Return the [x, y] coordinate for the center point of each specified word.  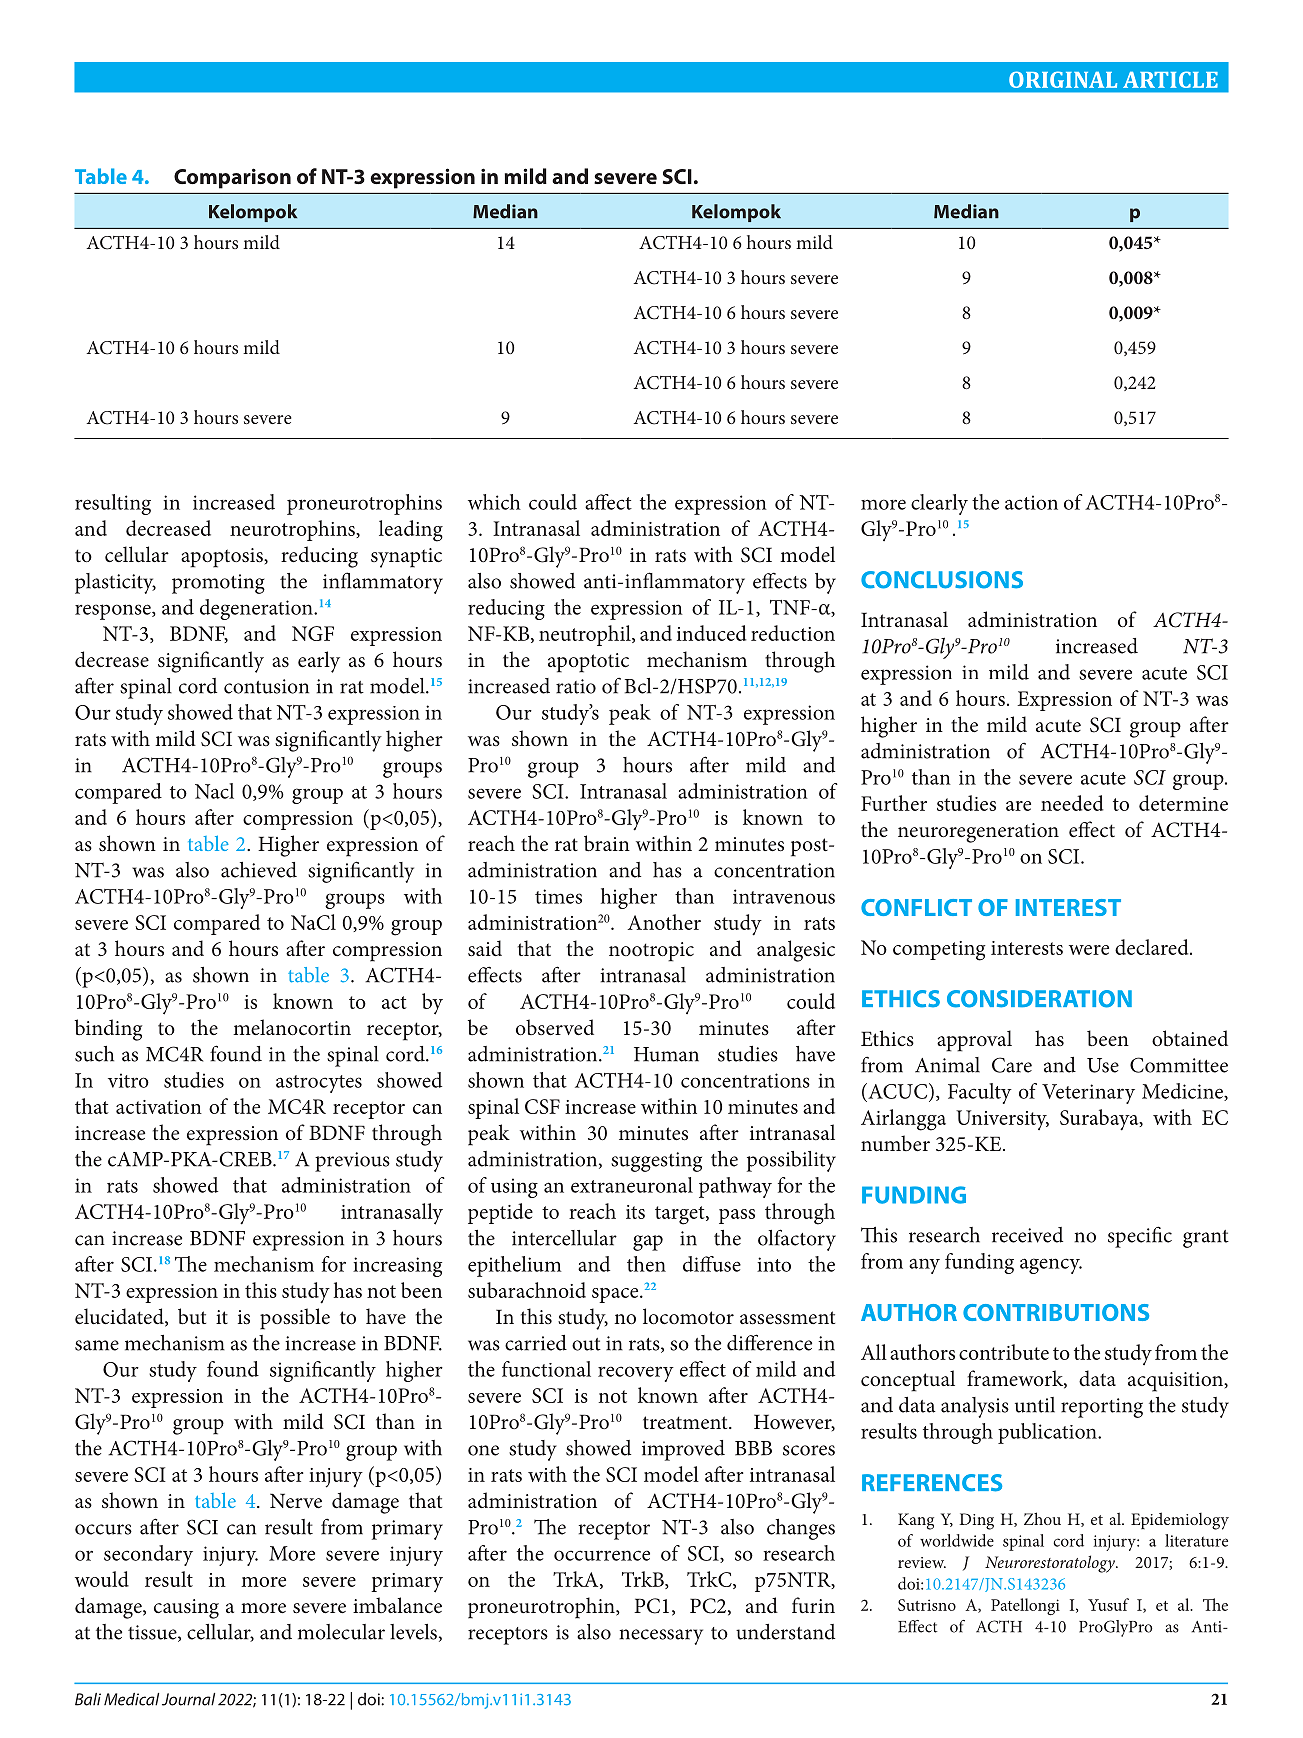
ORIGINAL [1063, 79]
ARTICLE [1170, 79]
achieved [259, 870]
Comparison [232, 178]
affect [608, 502]
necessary [661, 1637]
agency [1051, 1266]
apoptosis [223, 558]
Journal [188, 1699]
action [1031, 502]
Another [664, 922]
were [1089, 950]
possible [295, 1319]
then [646, 1264]
